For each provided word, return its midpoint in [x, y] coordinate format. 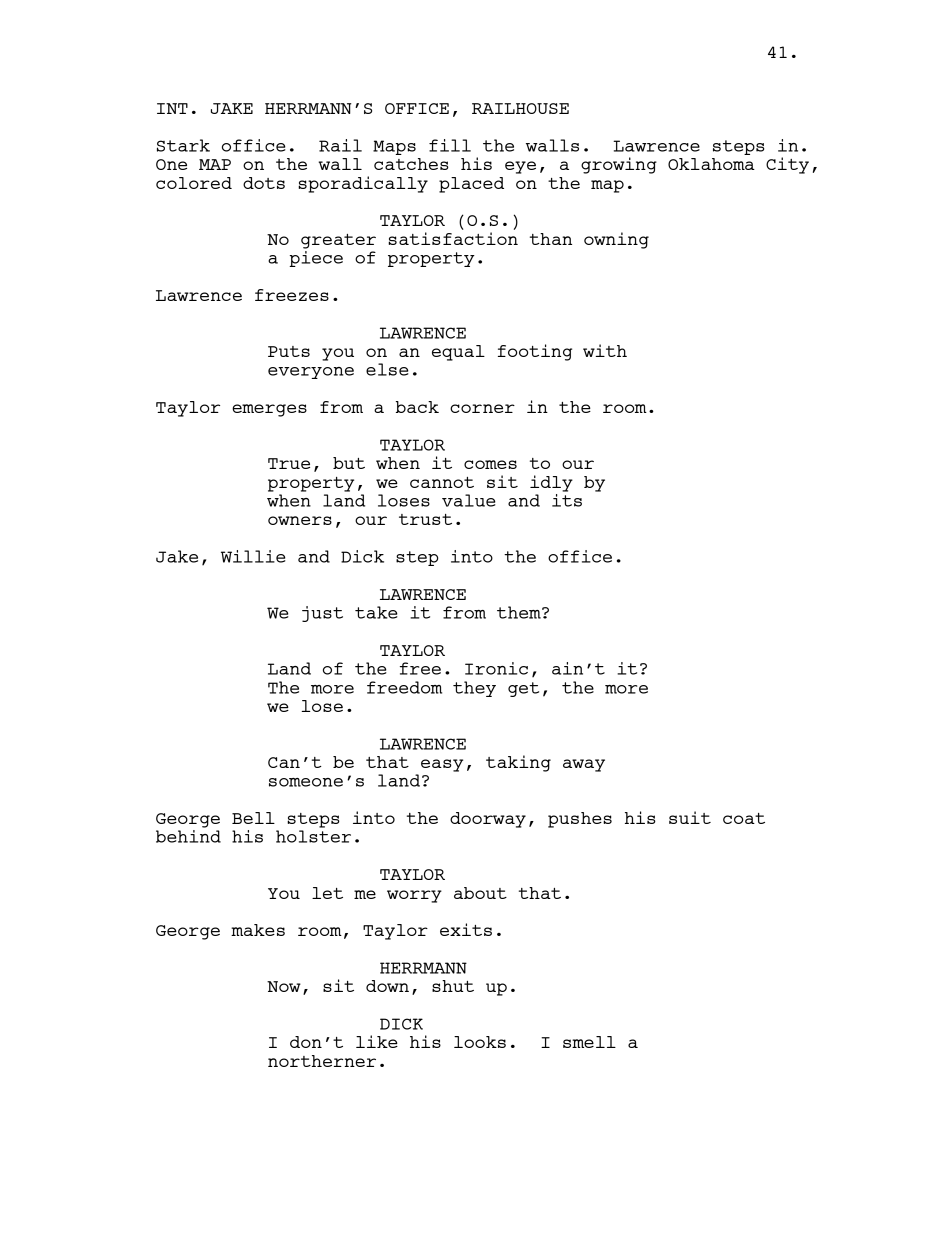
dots [264, 183]
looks [480, 1042]
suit [690, 817]
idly [551, 483]
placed [471, 185]
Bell [253, 818]
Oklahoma [711, 164]
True [289, 463]
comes [490, 464]
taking [518, 763]
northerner [322, 1061]
